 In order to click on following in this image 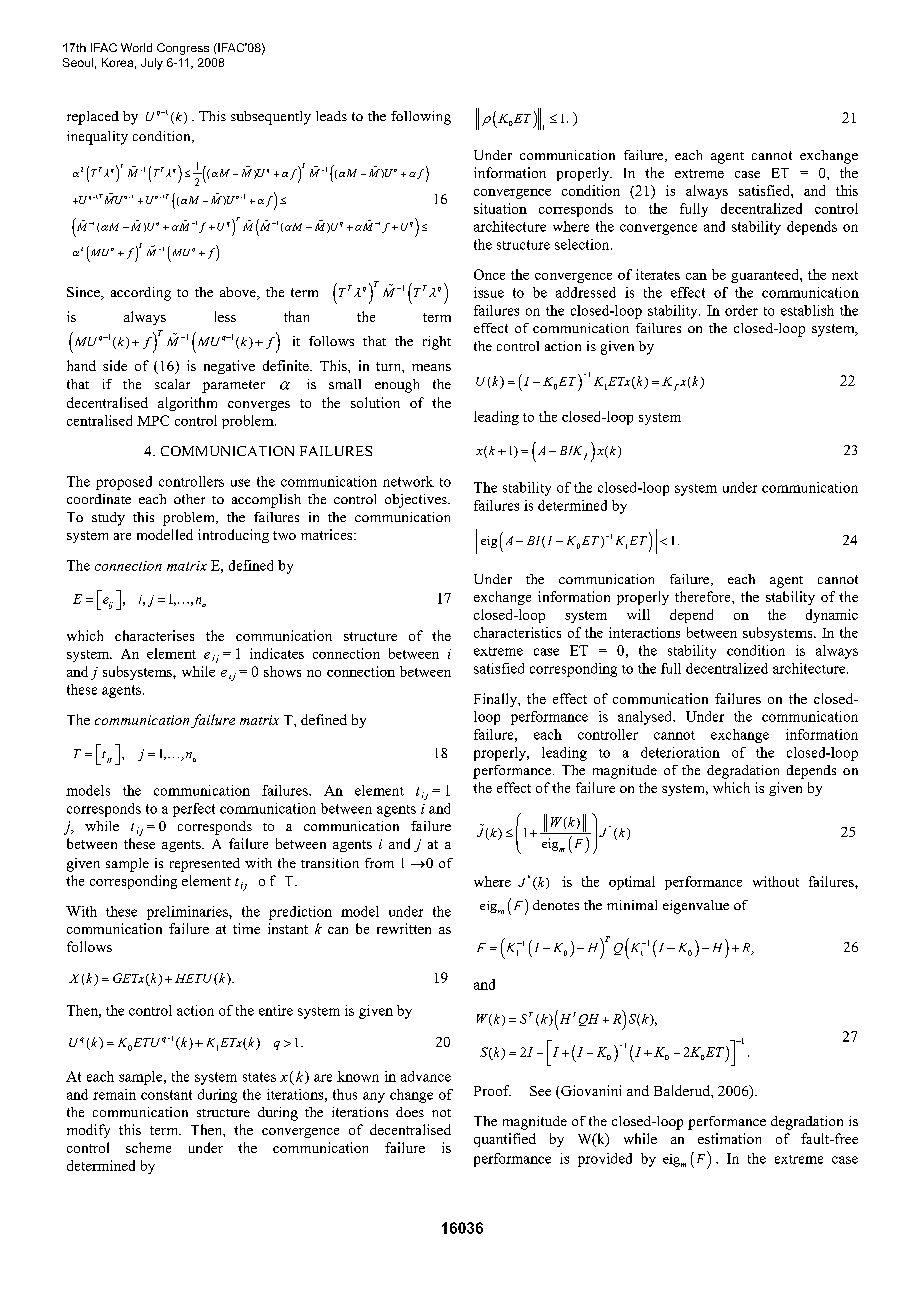, I will do `click(421, 118)`.
